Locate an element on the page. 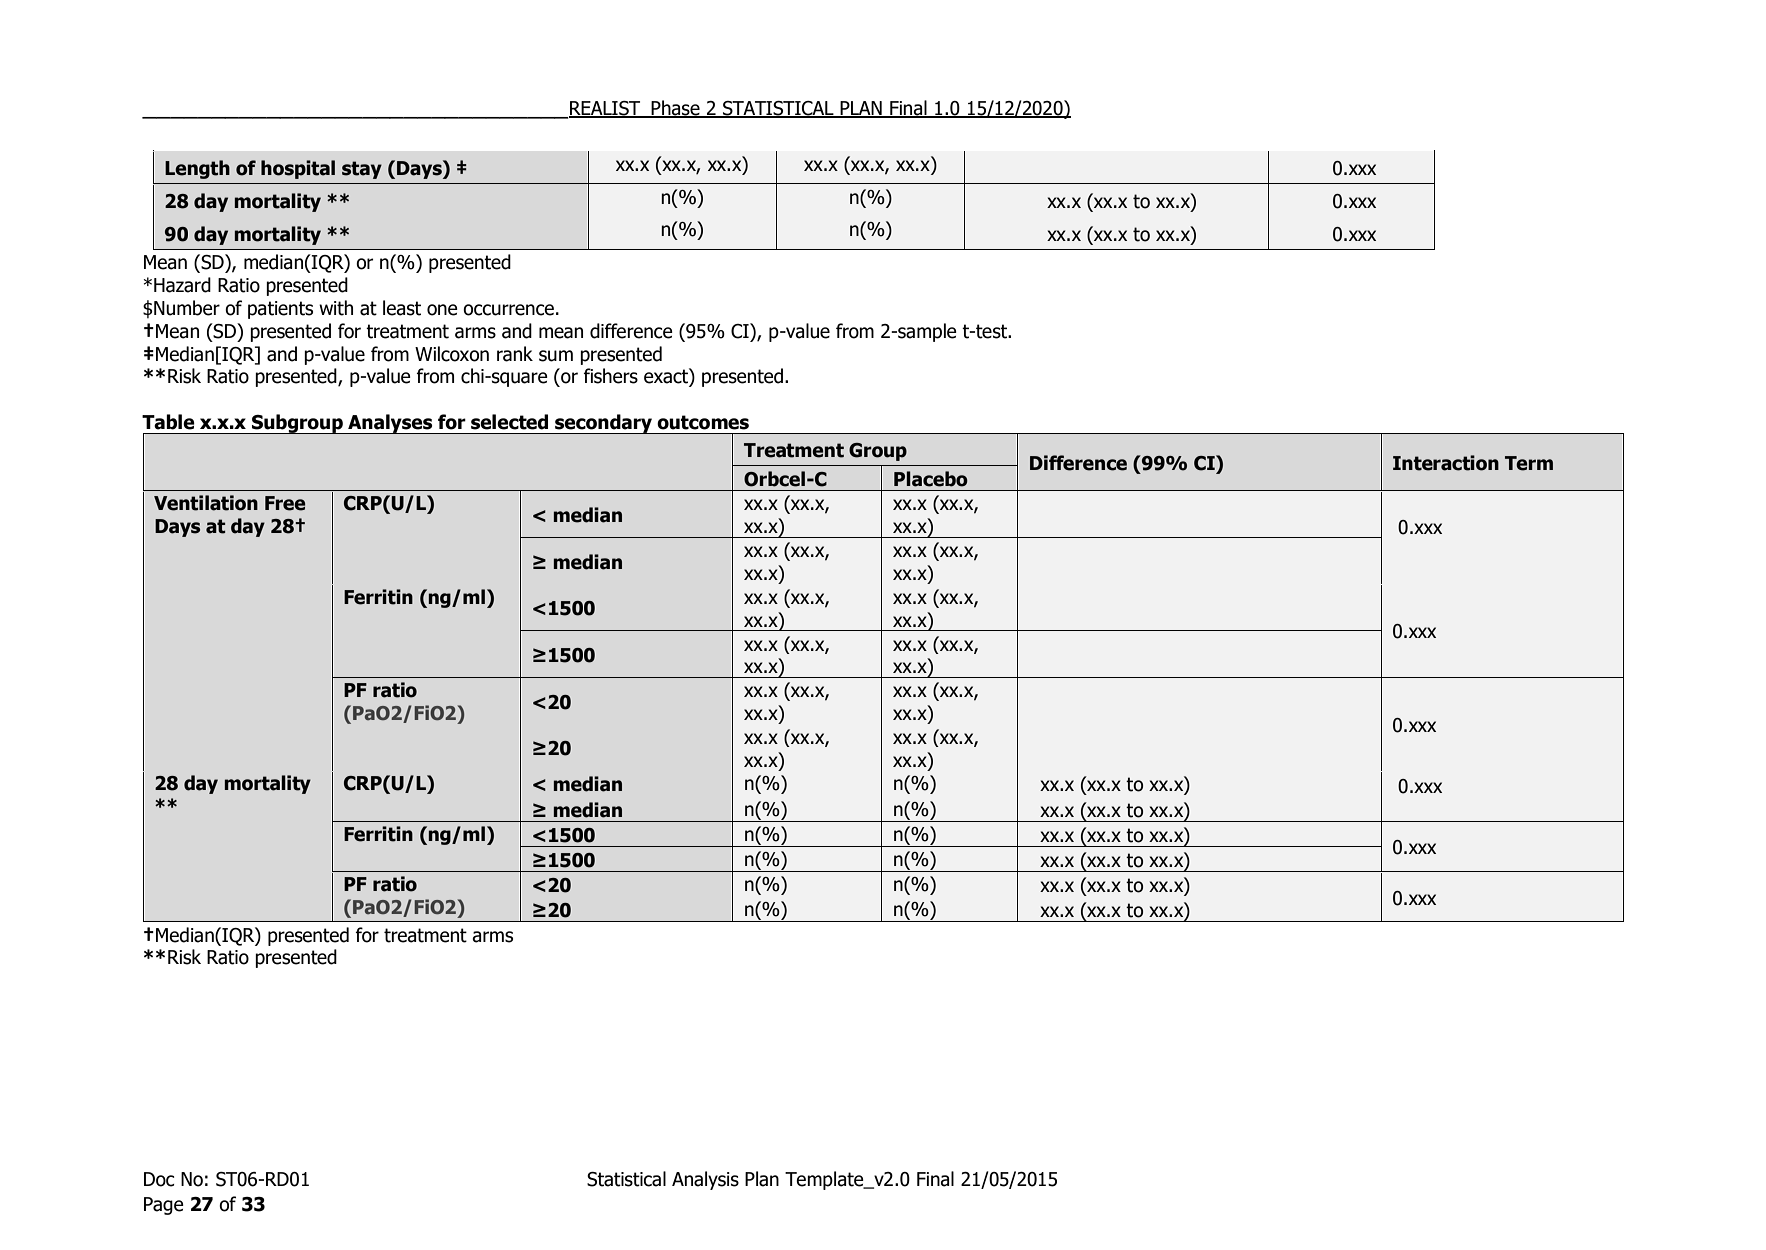  hospital is located at coordinates (298, 169).
